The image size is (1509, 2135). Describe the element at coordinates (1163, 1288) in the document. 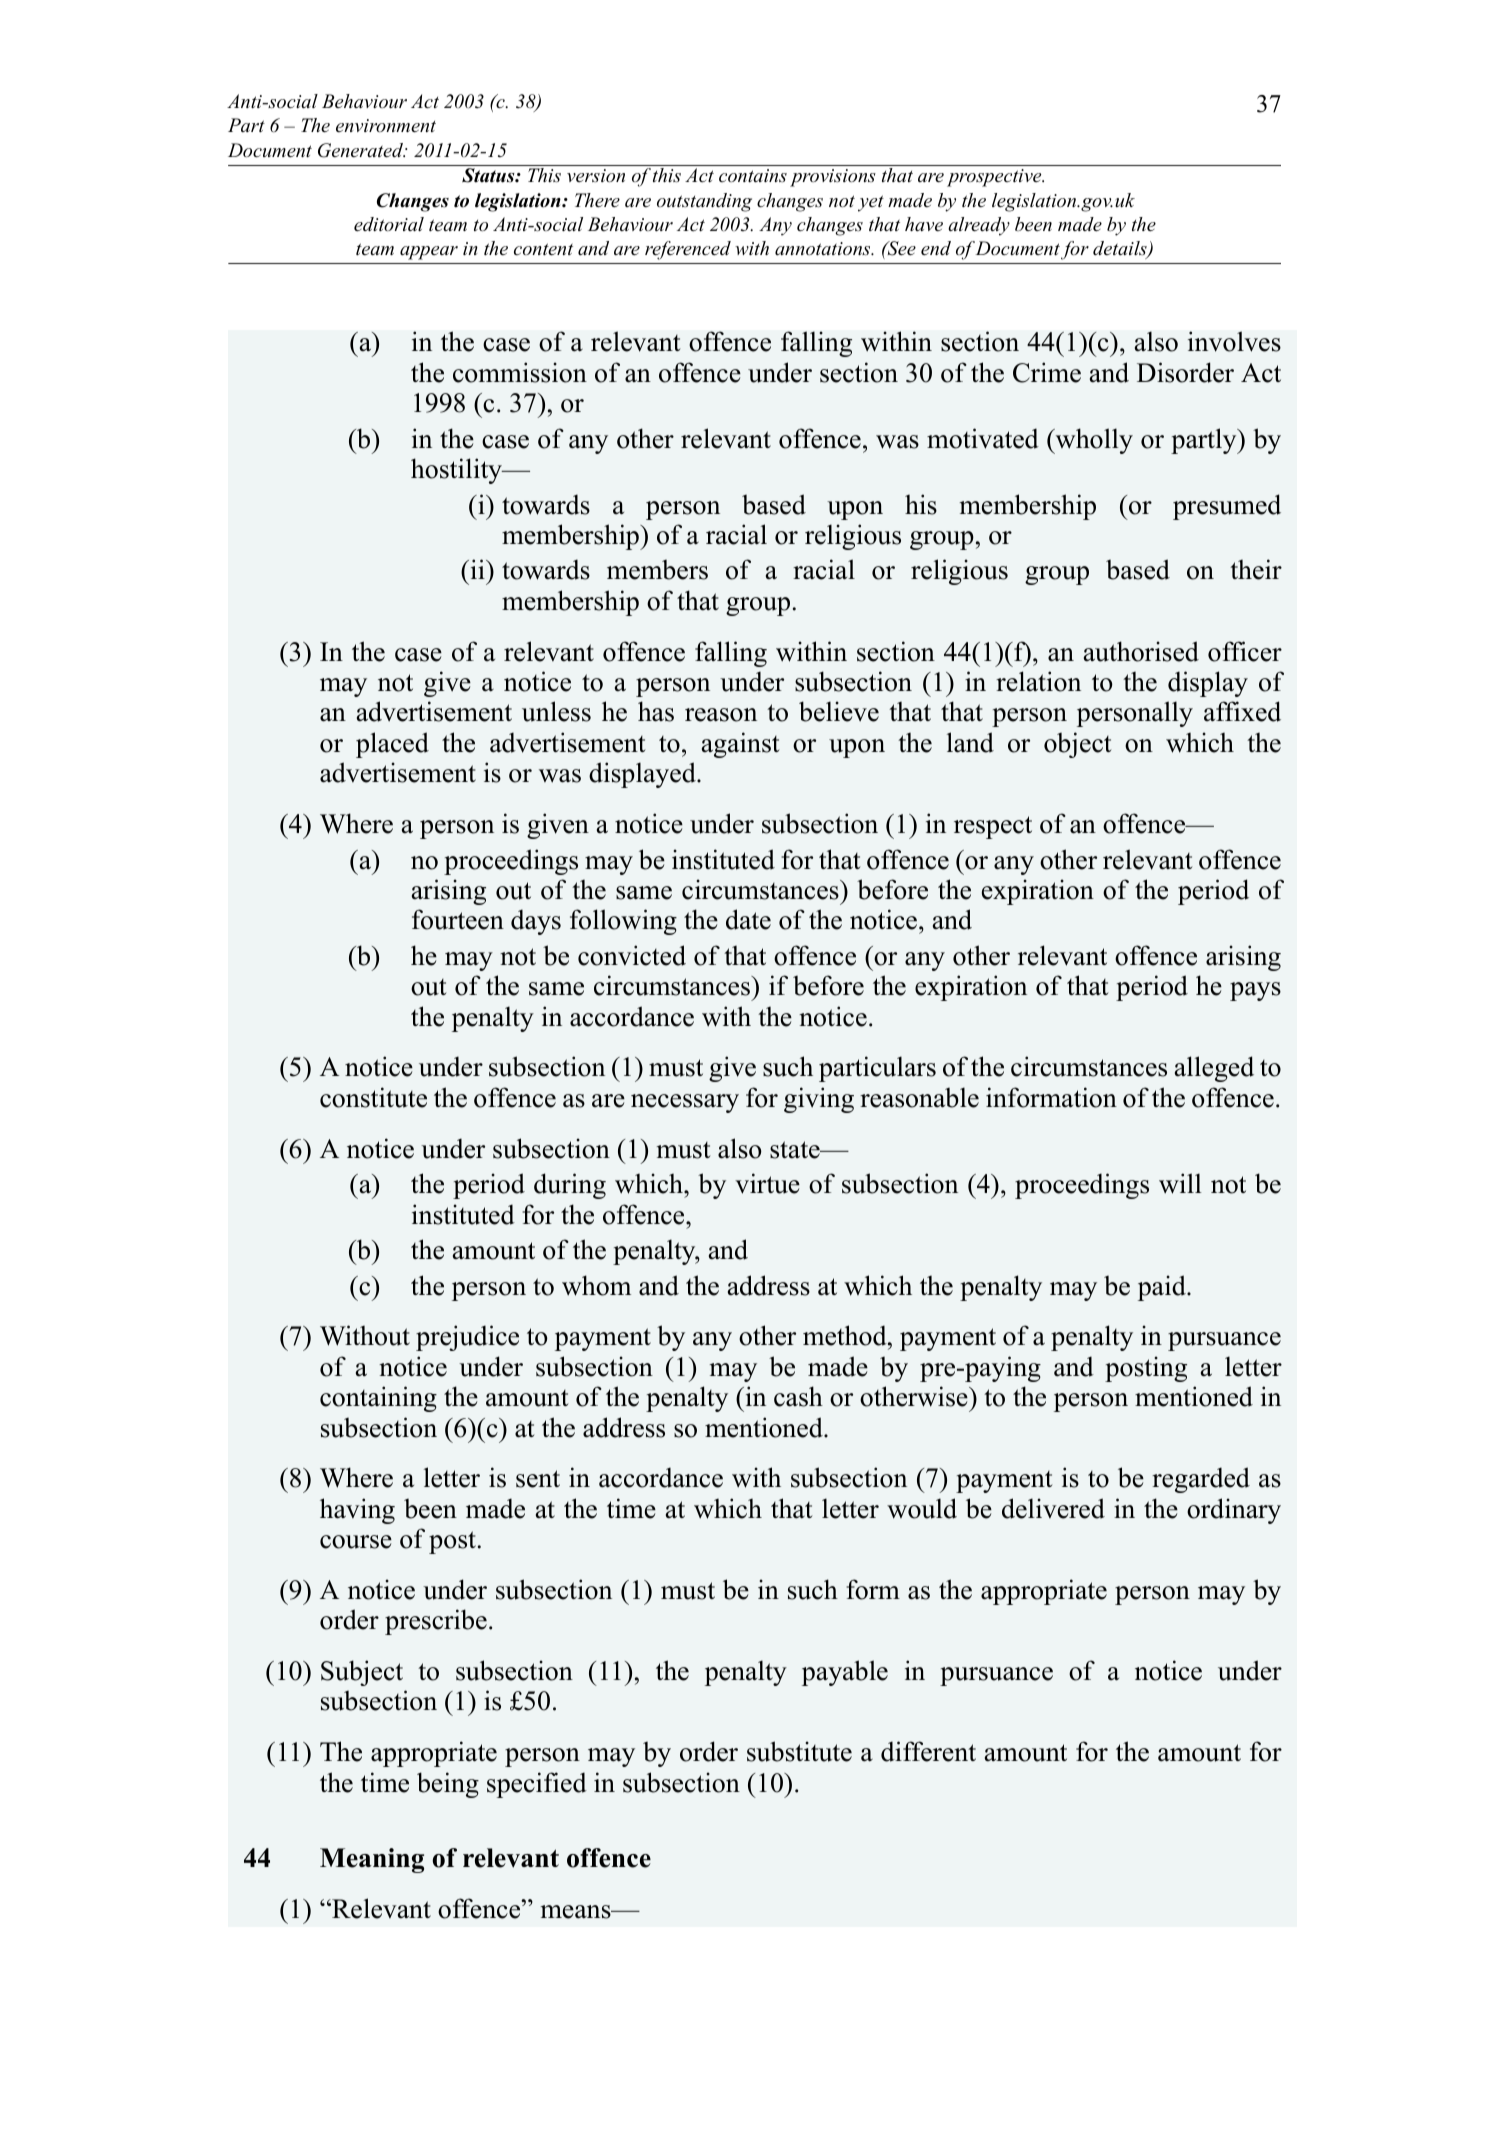

I see `paid` at that location.
